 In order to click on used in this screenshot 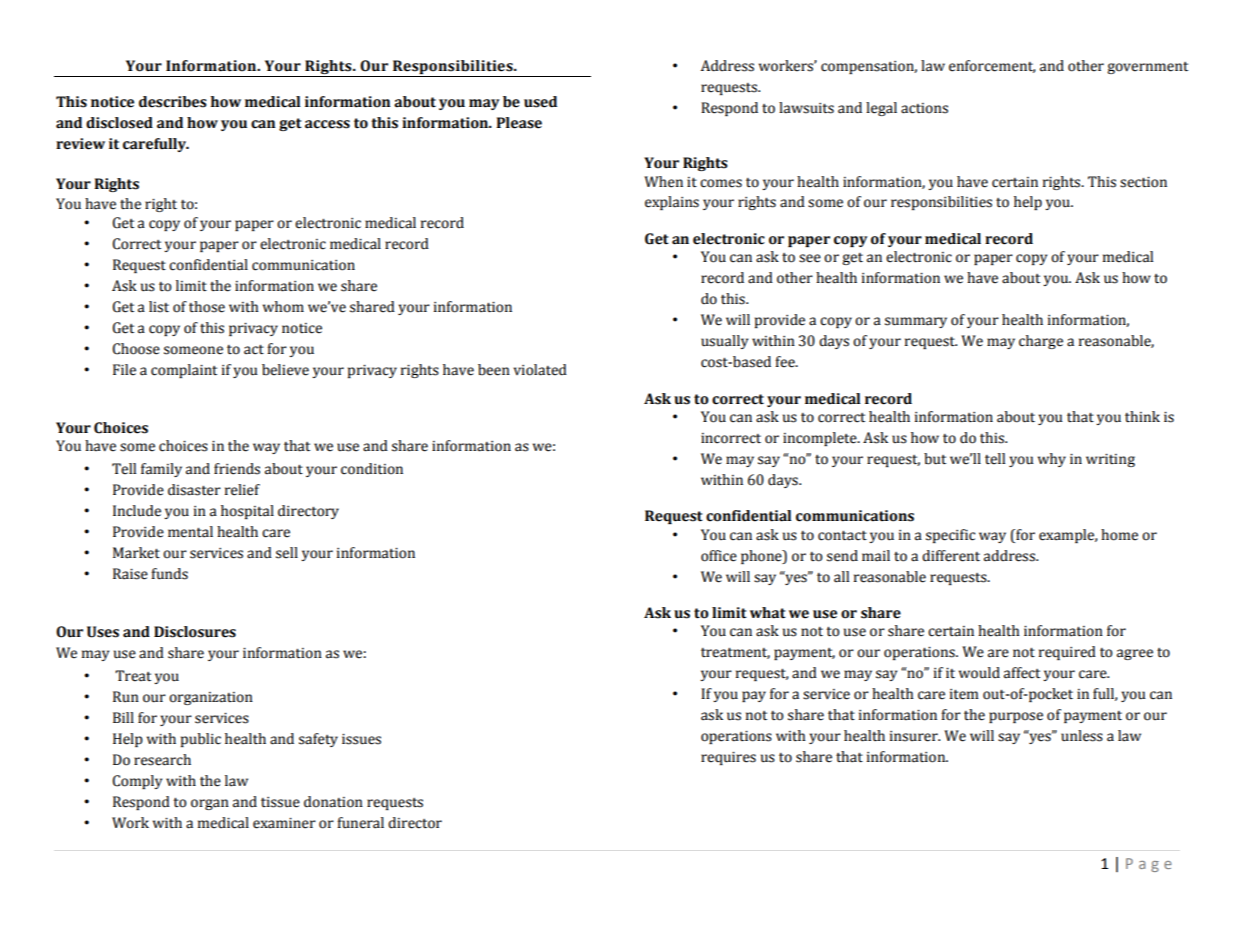, I will do `click(540, 102)`.
